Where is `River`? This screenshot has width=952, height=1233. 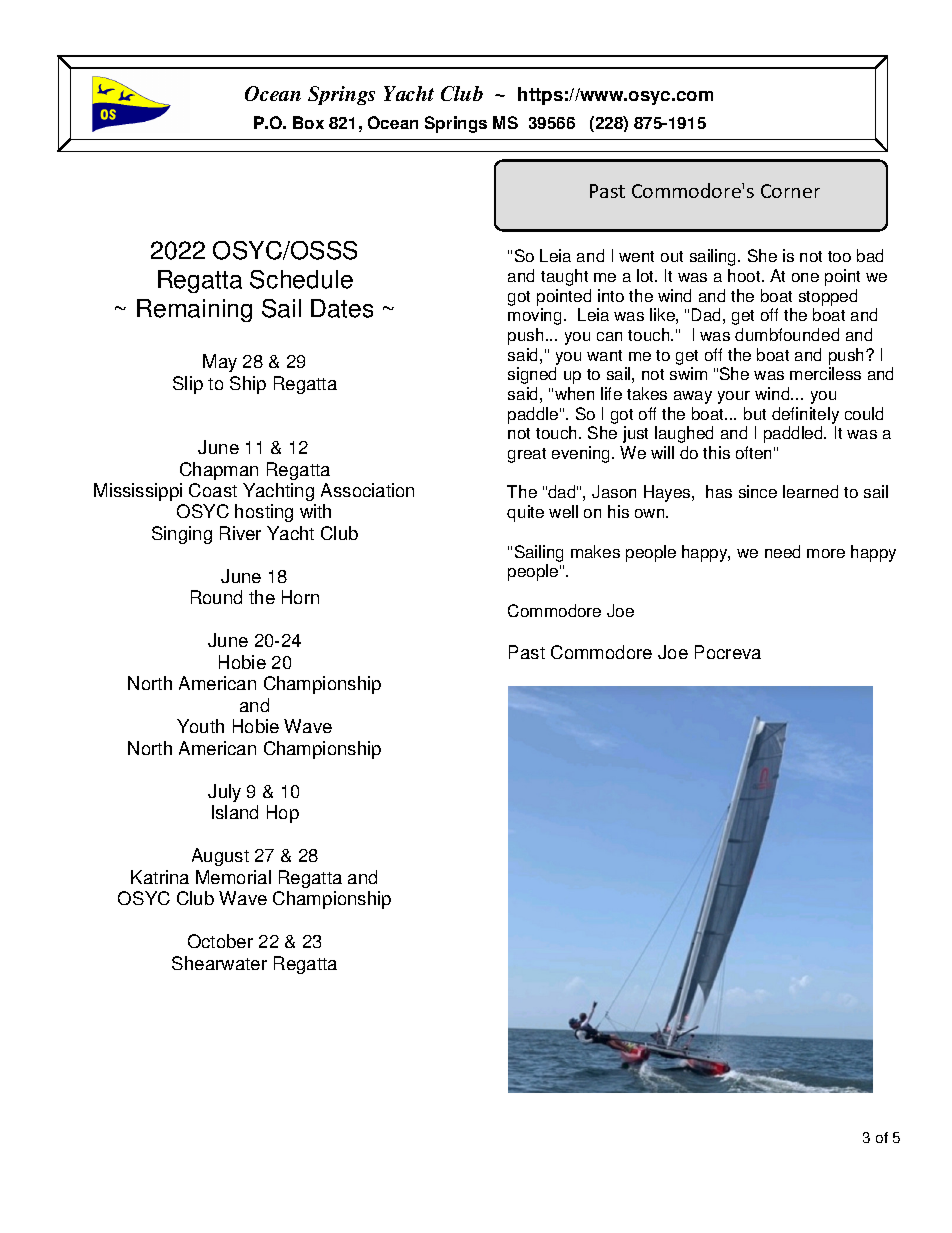 River is located at coordinates (240, 533).
